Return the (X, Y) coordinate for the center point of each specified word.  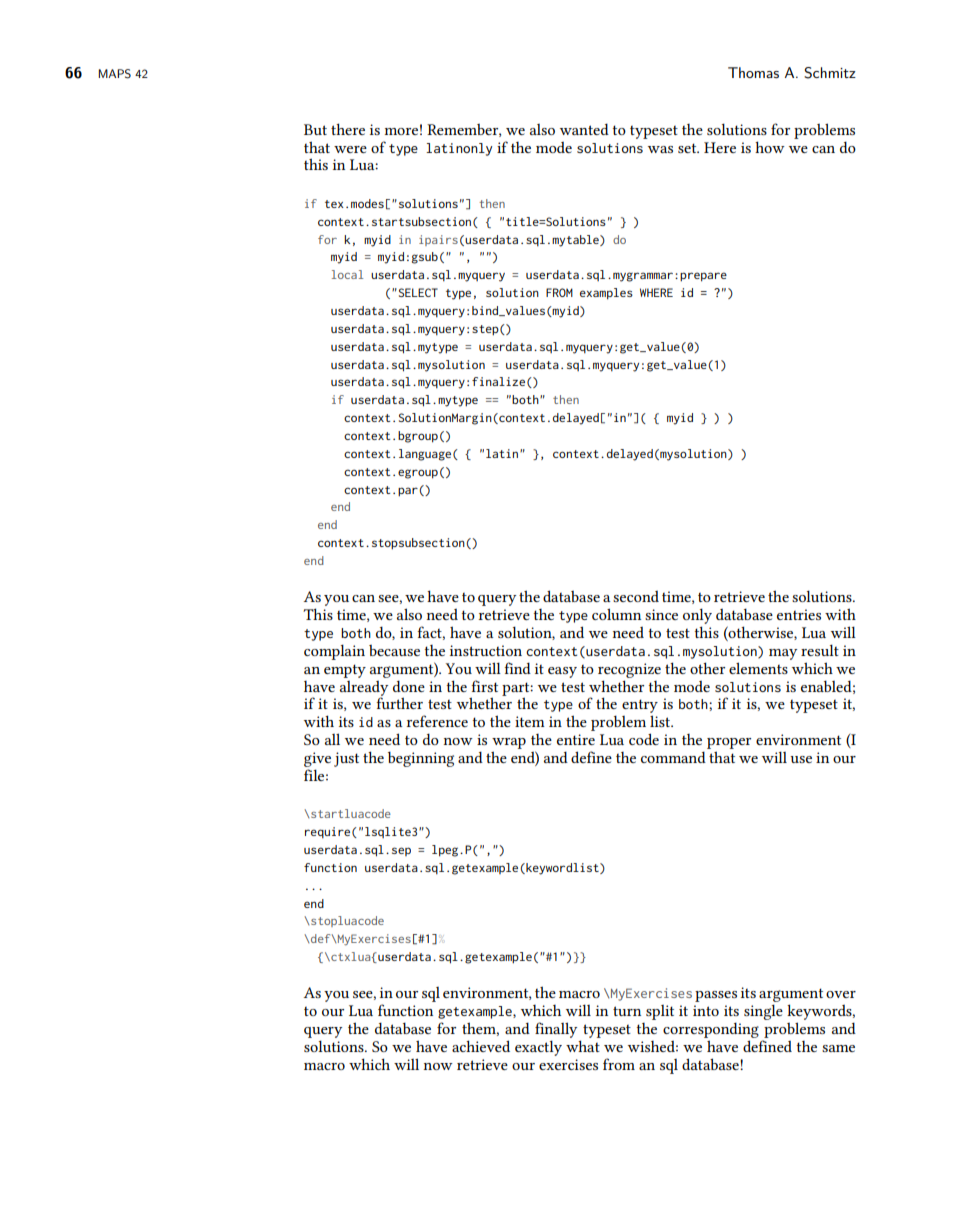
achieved (481, 1046)
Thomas (753, 72)
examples (606, 294)
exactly (538, 1048)
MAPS (114, 74)
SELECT (417, 292)
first (484, 686)
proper (729, 743)
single (763, 1012)
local (347, 274)
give (317, 759)
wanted (584, 129)
